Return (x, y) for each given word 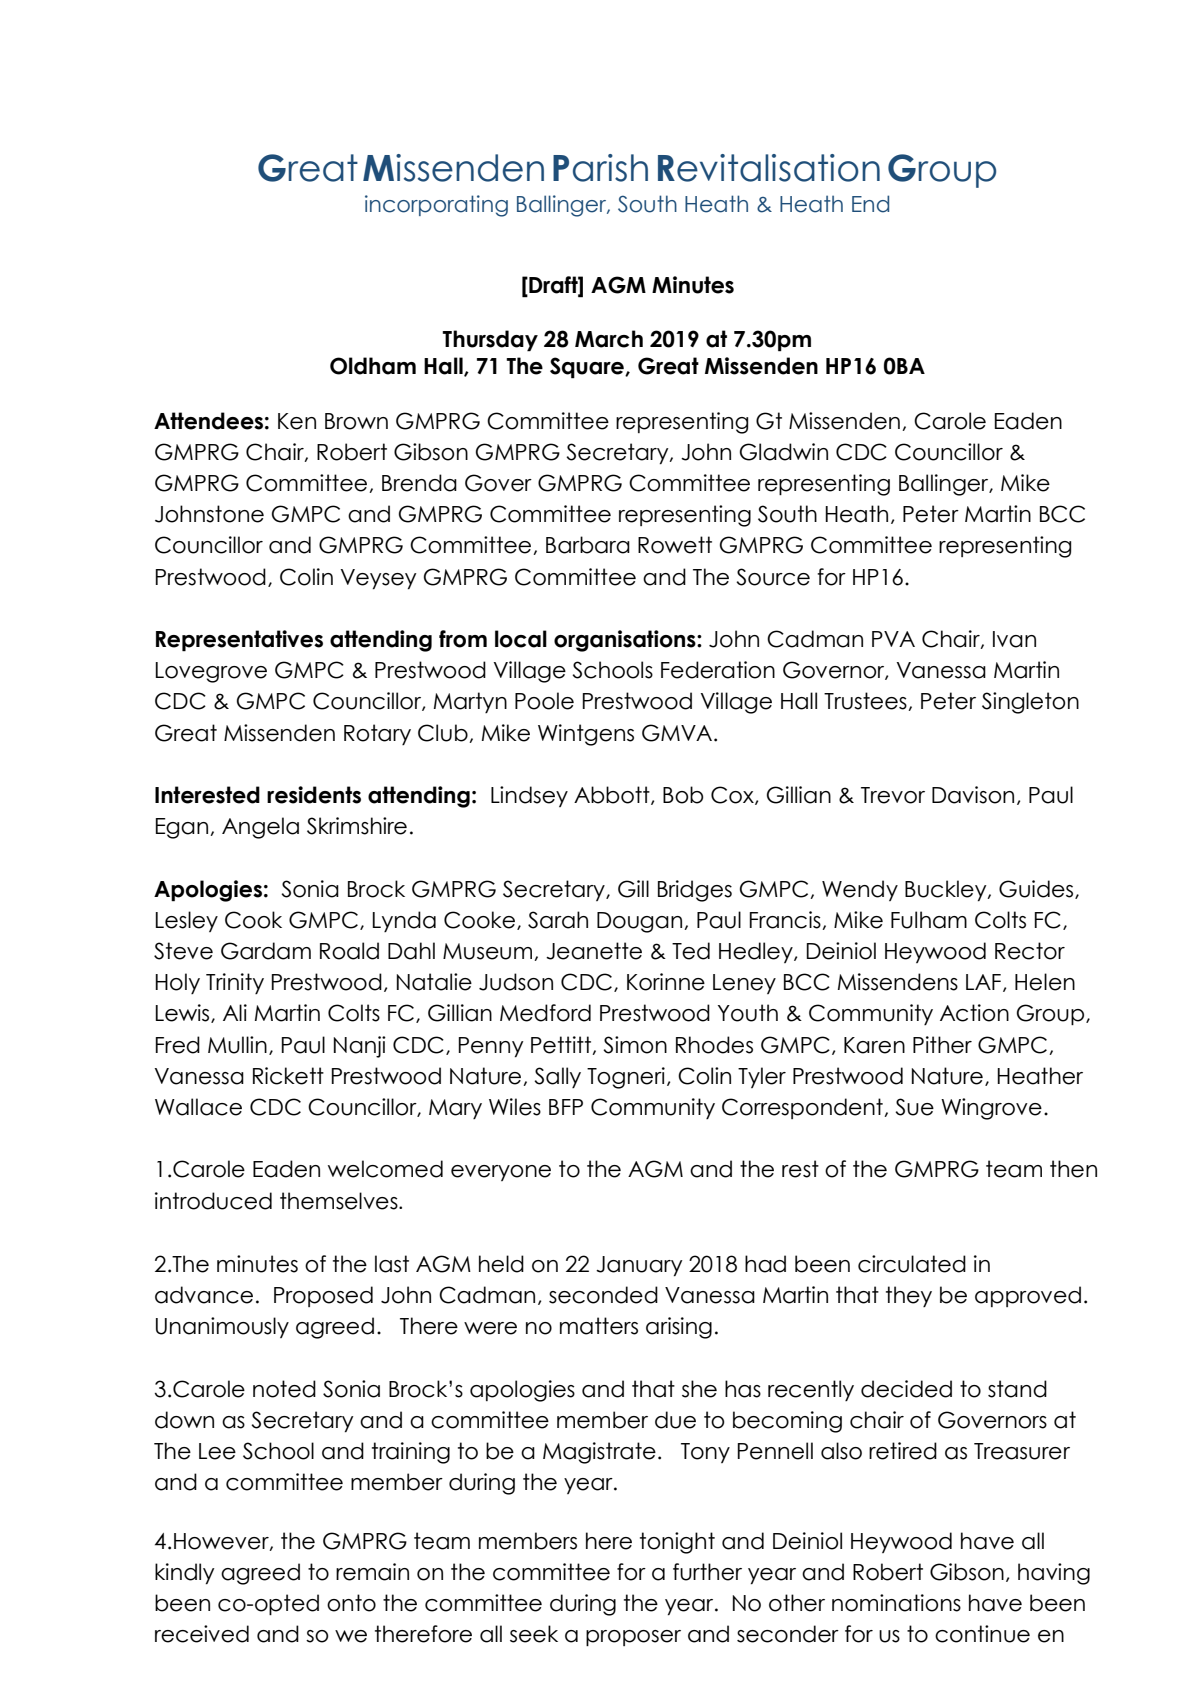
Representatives (239, 641)
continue (982, 1634)
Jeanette (594, 951)
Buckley (947, 890)
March (609, 339)
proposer (633, 1638)
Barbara (588, 545)
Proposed (323, 1296)
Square (588, 368)
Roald (349, 951)
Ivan (1014, 639)
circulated (912, 1264)
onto (351, 1603)
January (639, 1266)
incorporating (436, 206)
